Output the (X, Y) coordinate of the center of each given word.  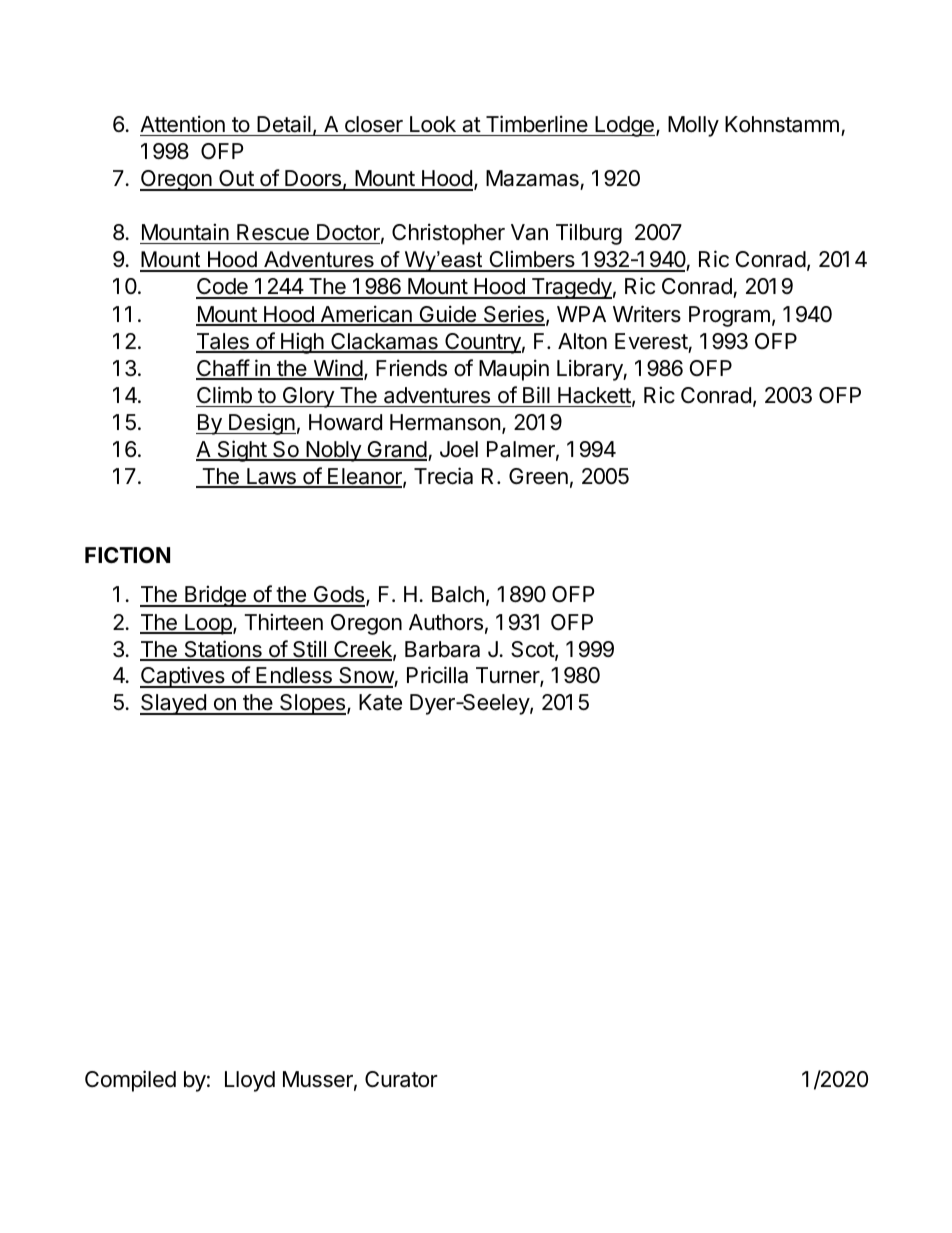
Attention (182, 124)
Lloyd (250, 1081)
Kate (380, 702)
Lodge (624, 126)
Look (433, 124)
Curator (401, 1079)
